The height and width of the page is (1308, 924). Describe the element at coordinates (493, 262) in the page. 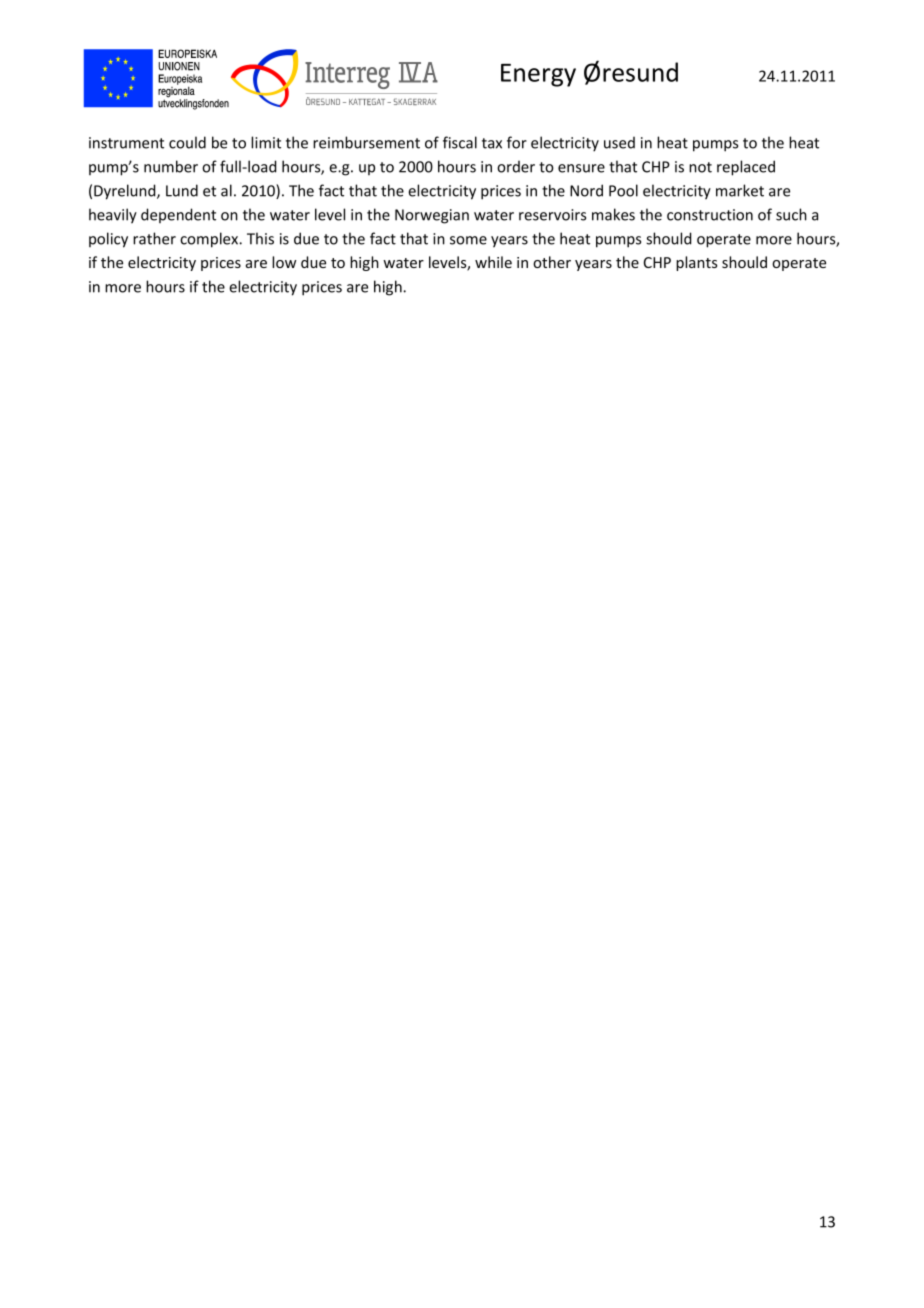

I see `while` at that location.
